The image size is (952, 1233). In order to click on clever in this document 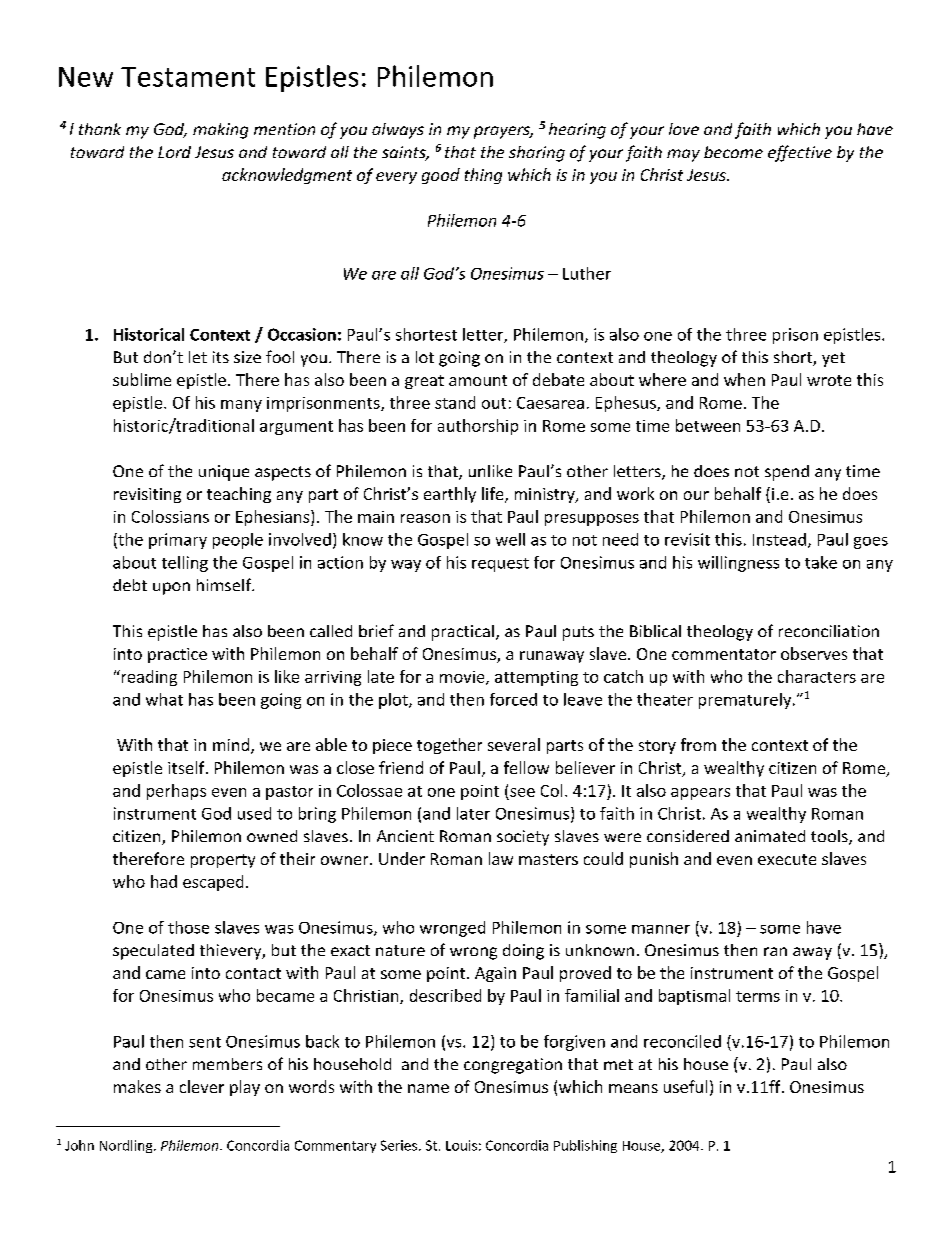, I will do `click(202, 1086)`.
